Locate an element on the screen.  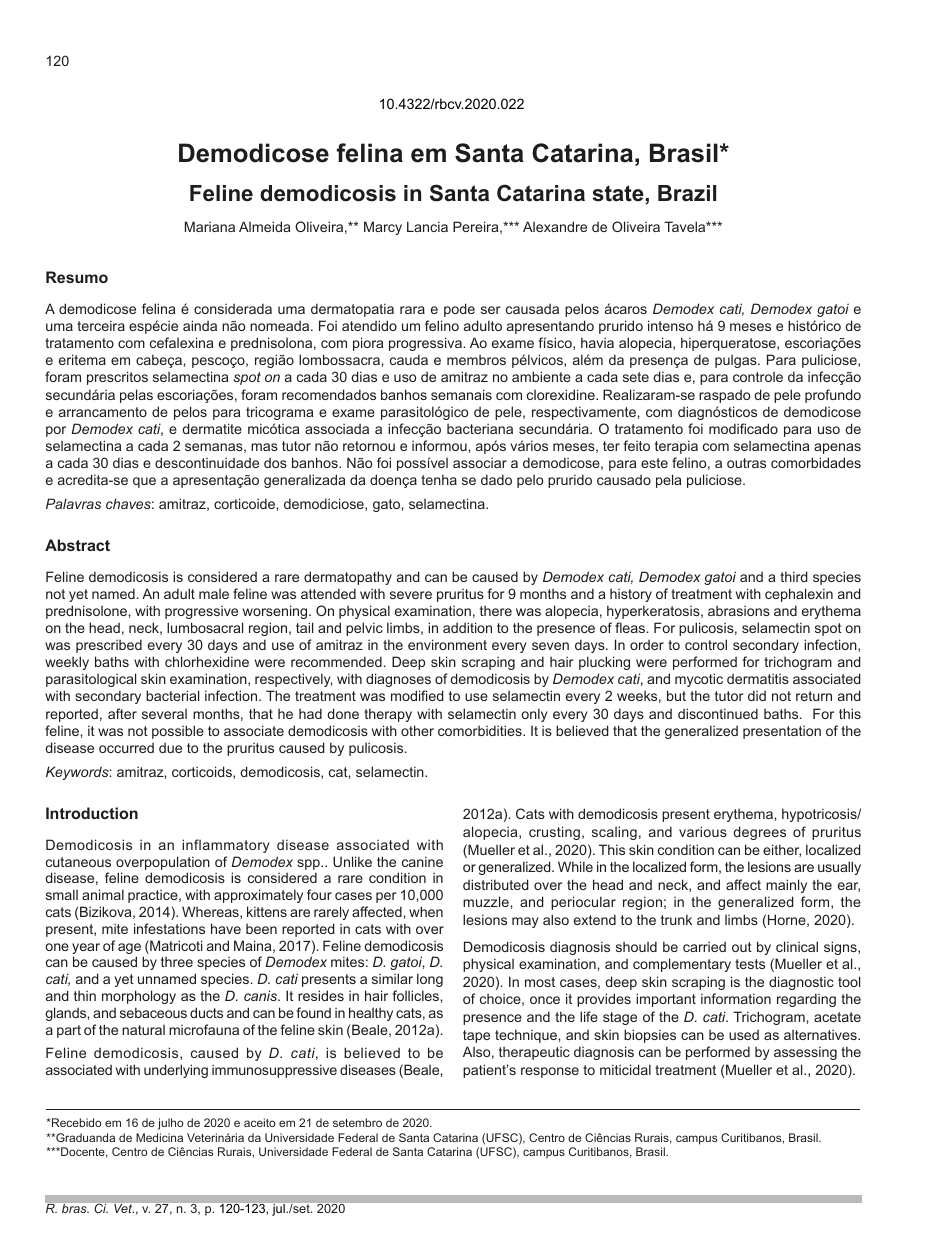
terapia is located at coordinates (676, 447).
